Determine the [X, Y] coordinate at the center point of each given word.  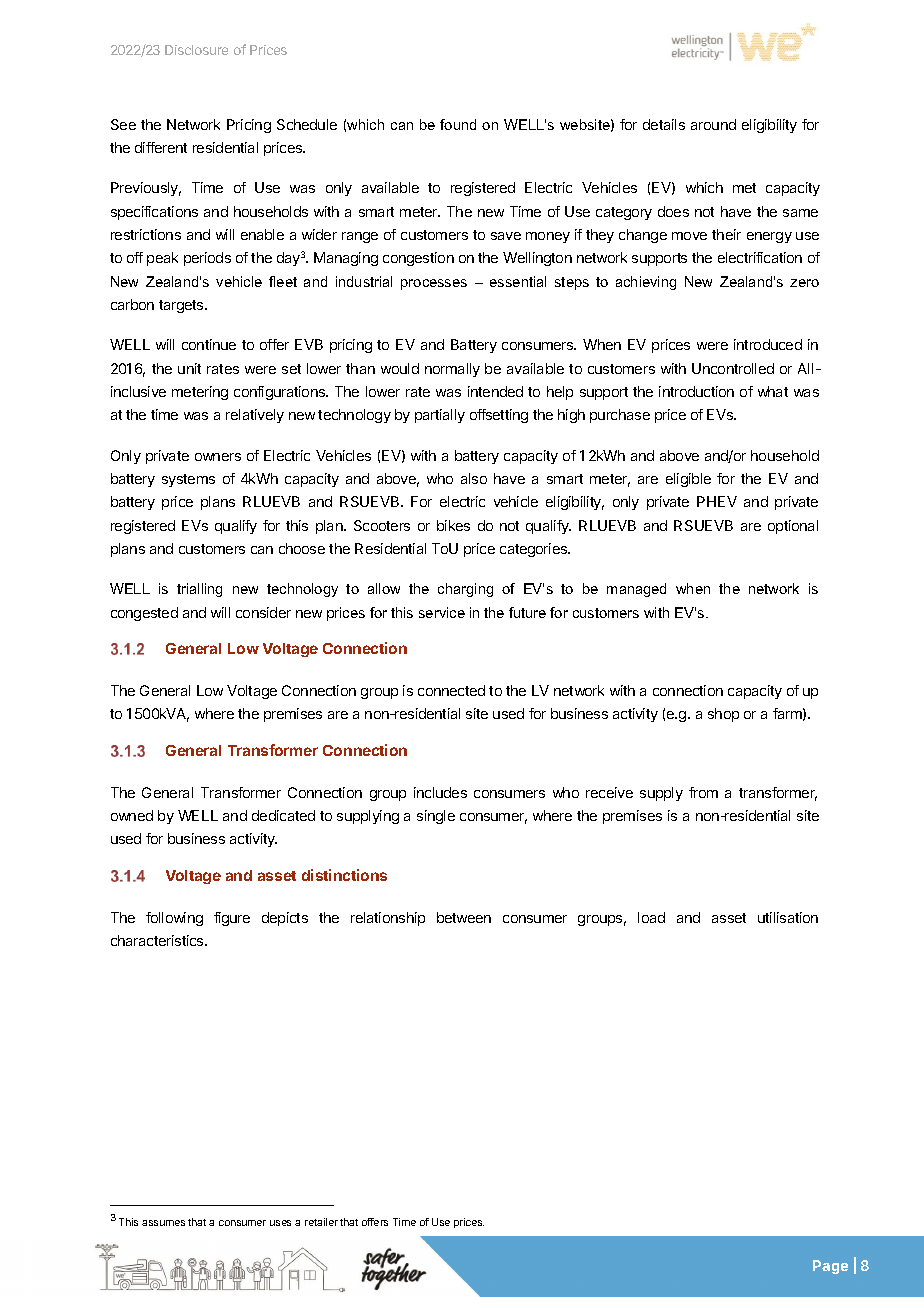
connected [451, 690]
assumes [163, 1223]
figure [232, 919]
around [713, 124]
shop [723, 715]
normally [452, 370]
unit [189, 368]
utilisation [788, 917]
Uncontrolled [733, 368]
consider [263, 612]
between [464, 917]
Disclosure [196, 50]
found [458, 124]
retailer [321, 1222]
